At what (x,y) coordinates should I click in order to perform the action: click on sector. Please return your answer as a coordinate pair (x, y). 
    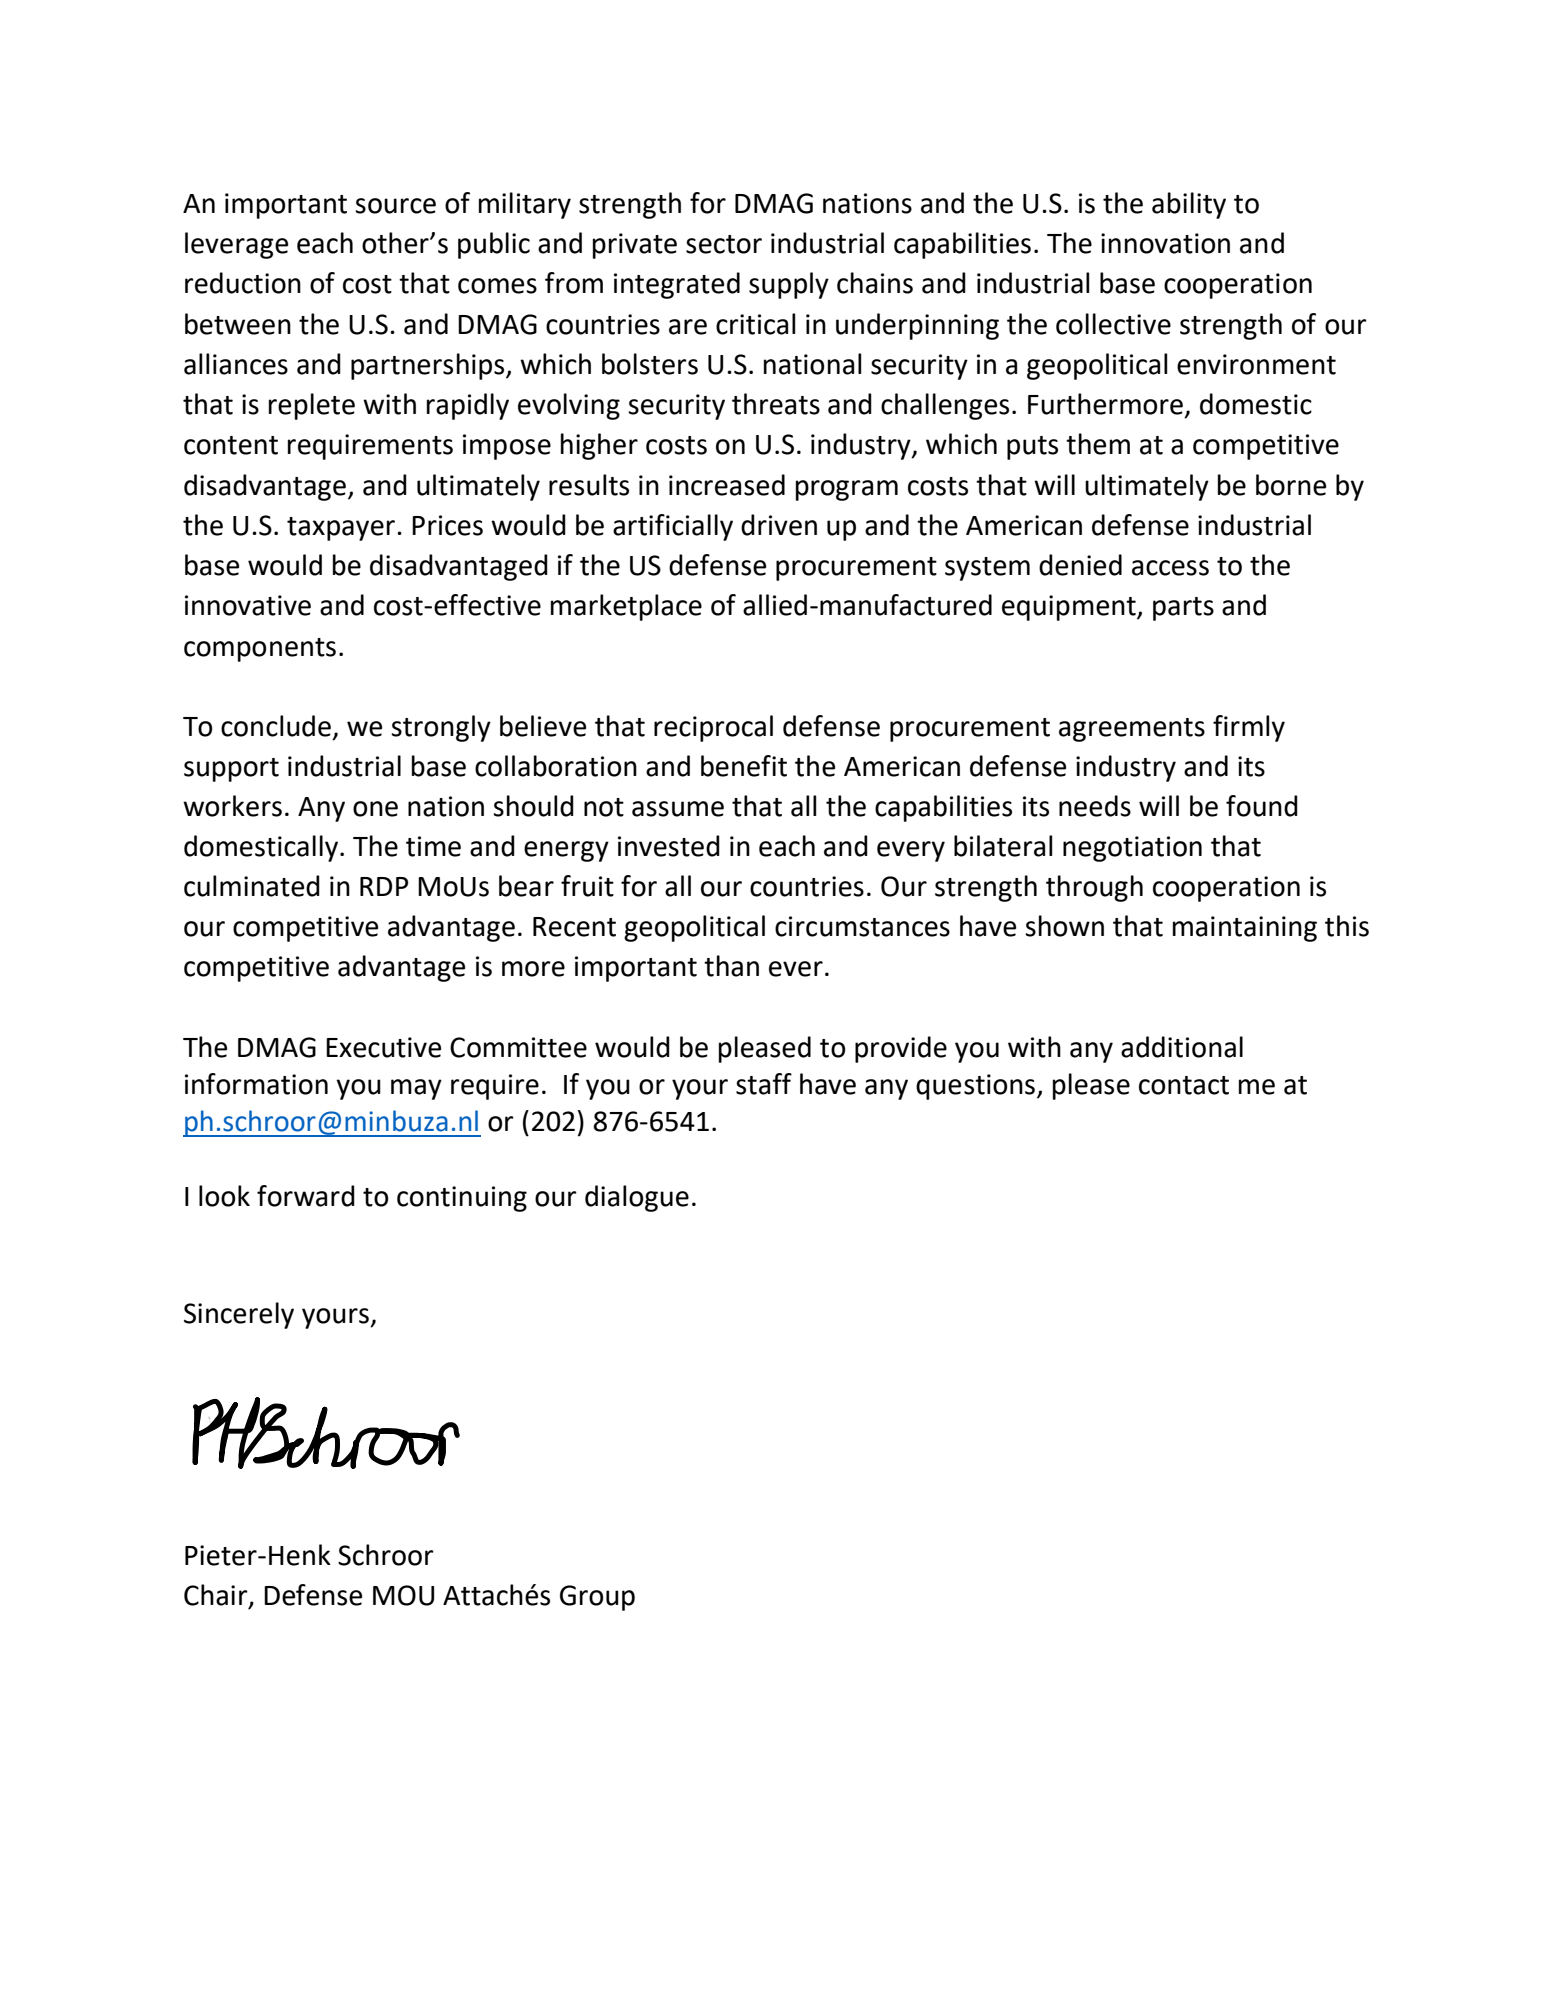
    Looking at the image, I should click on (724, 244).
